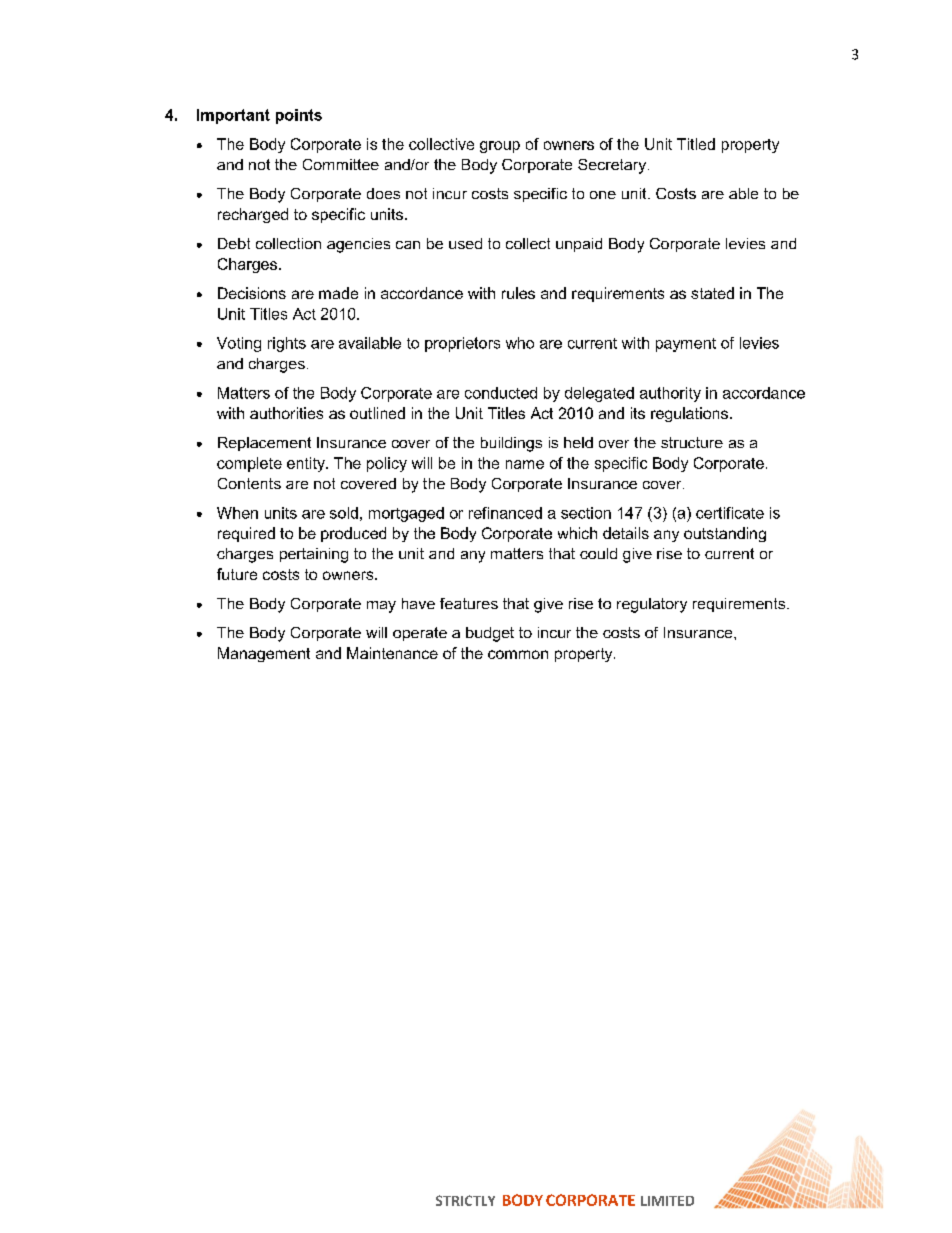 Image resolution: width=952 pixels, height=1233 pixels. I want to click on LIMITED, so click(667, 1201).
